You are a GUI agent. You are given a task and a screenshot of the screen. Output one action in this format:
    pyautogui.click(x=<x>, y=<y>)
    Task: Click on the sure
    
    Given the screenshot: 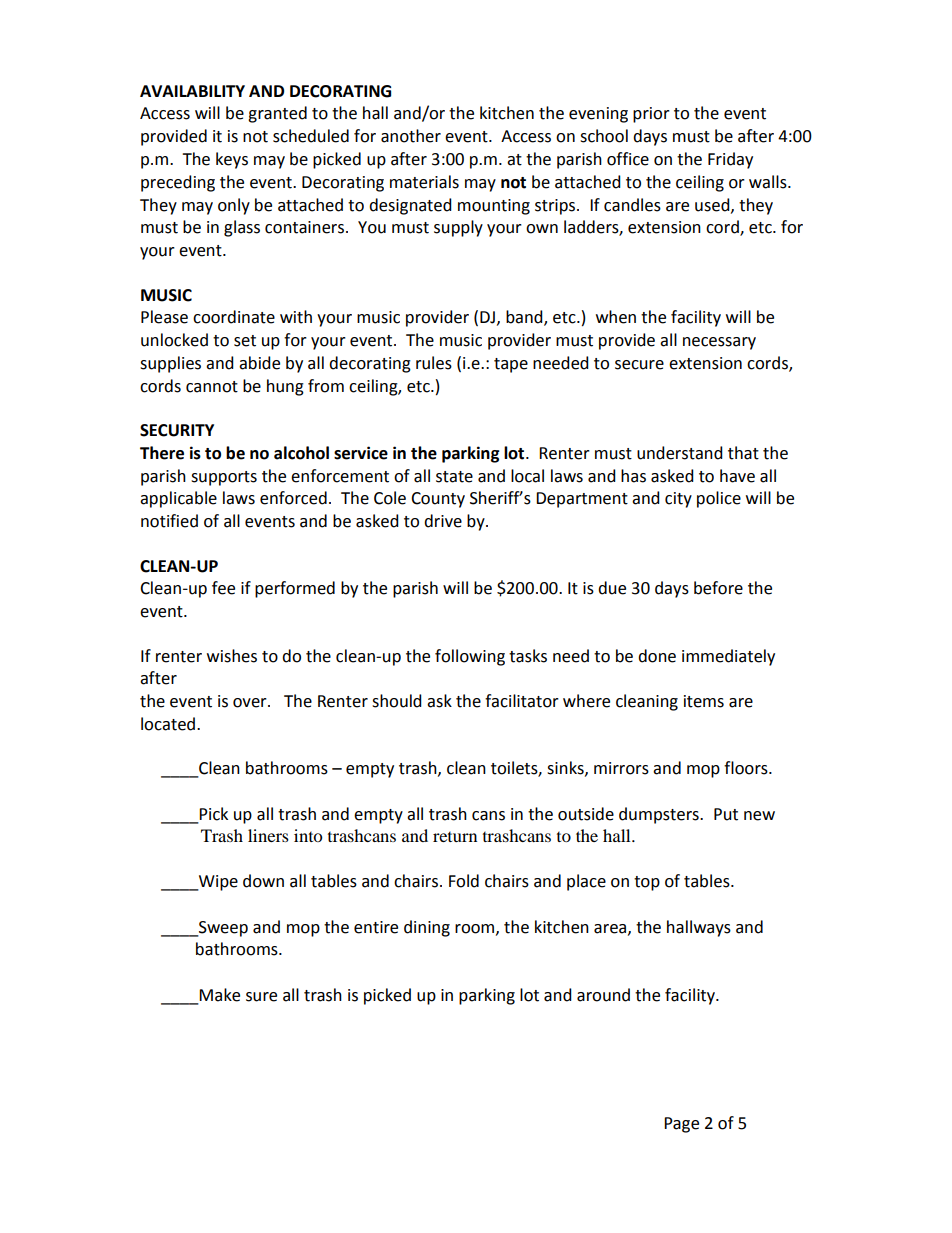 What is the action you would take?
    pyautogui.click(x=261, y=997)
